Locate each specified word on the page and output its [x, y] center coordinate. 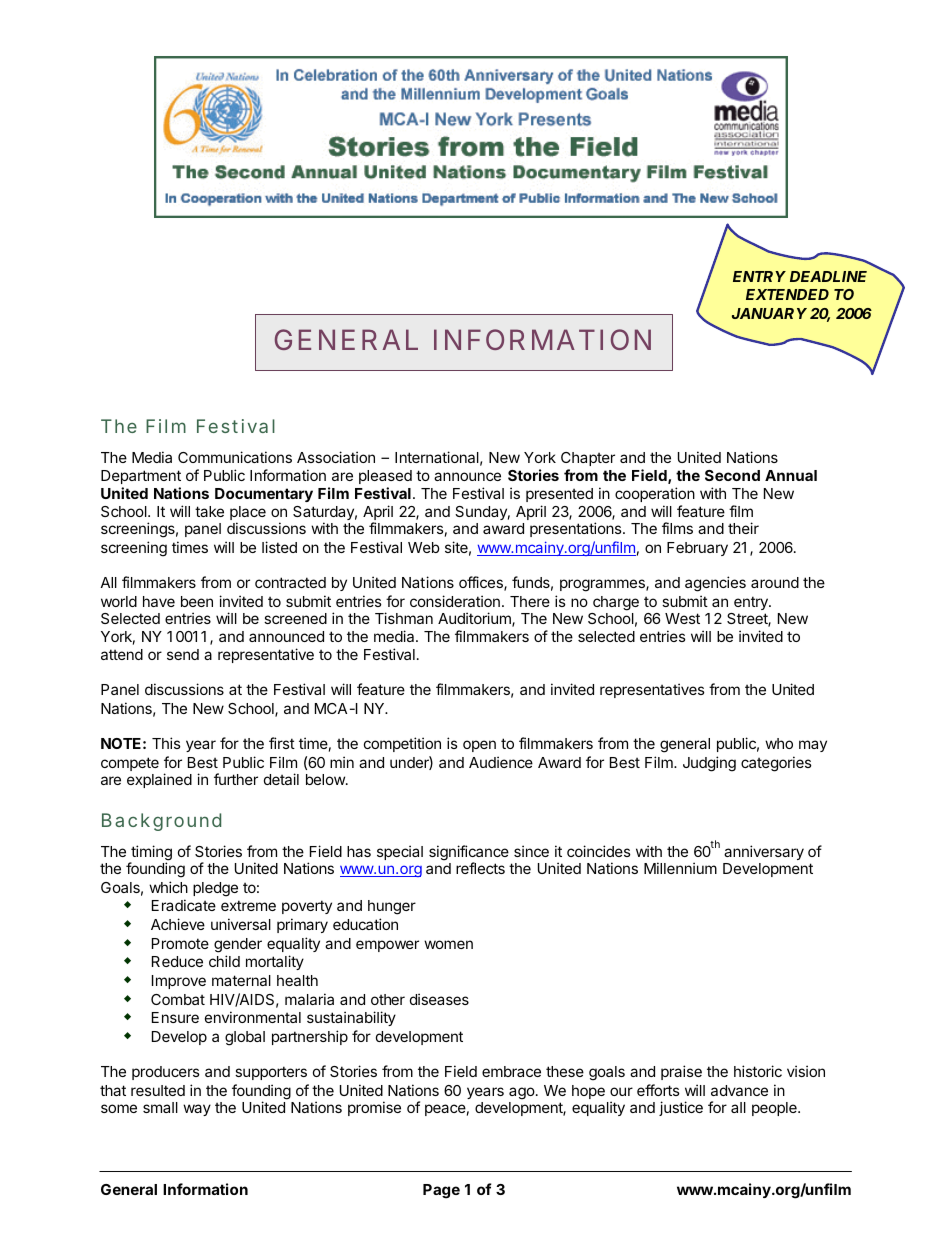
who [779, 743]
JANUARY [769, 313]
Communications [235, 457]
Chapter [588, 459]
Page [441, 1191]
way [197, 1110]
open [479, 746]
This [166, 743]
